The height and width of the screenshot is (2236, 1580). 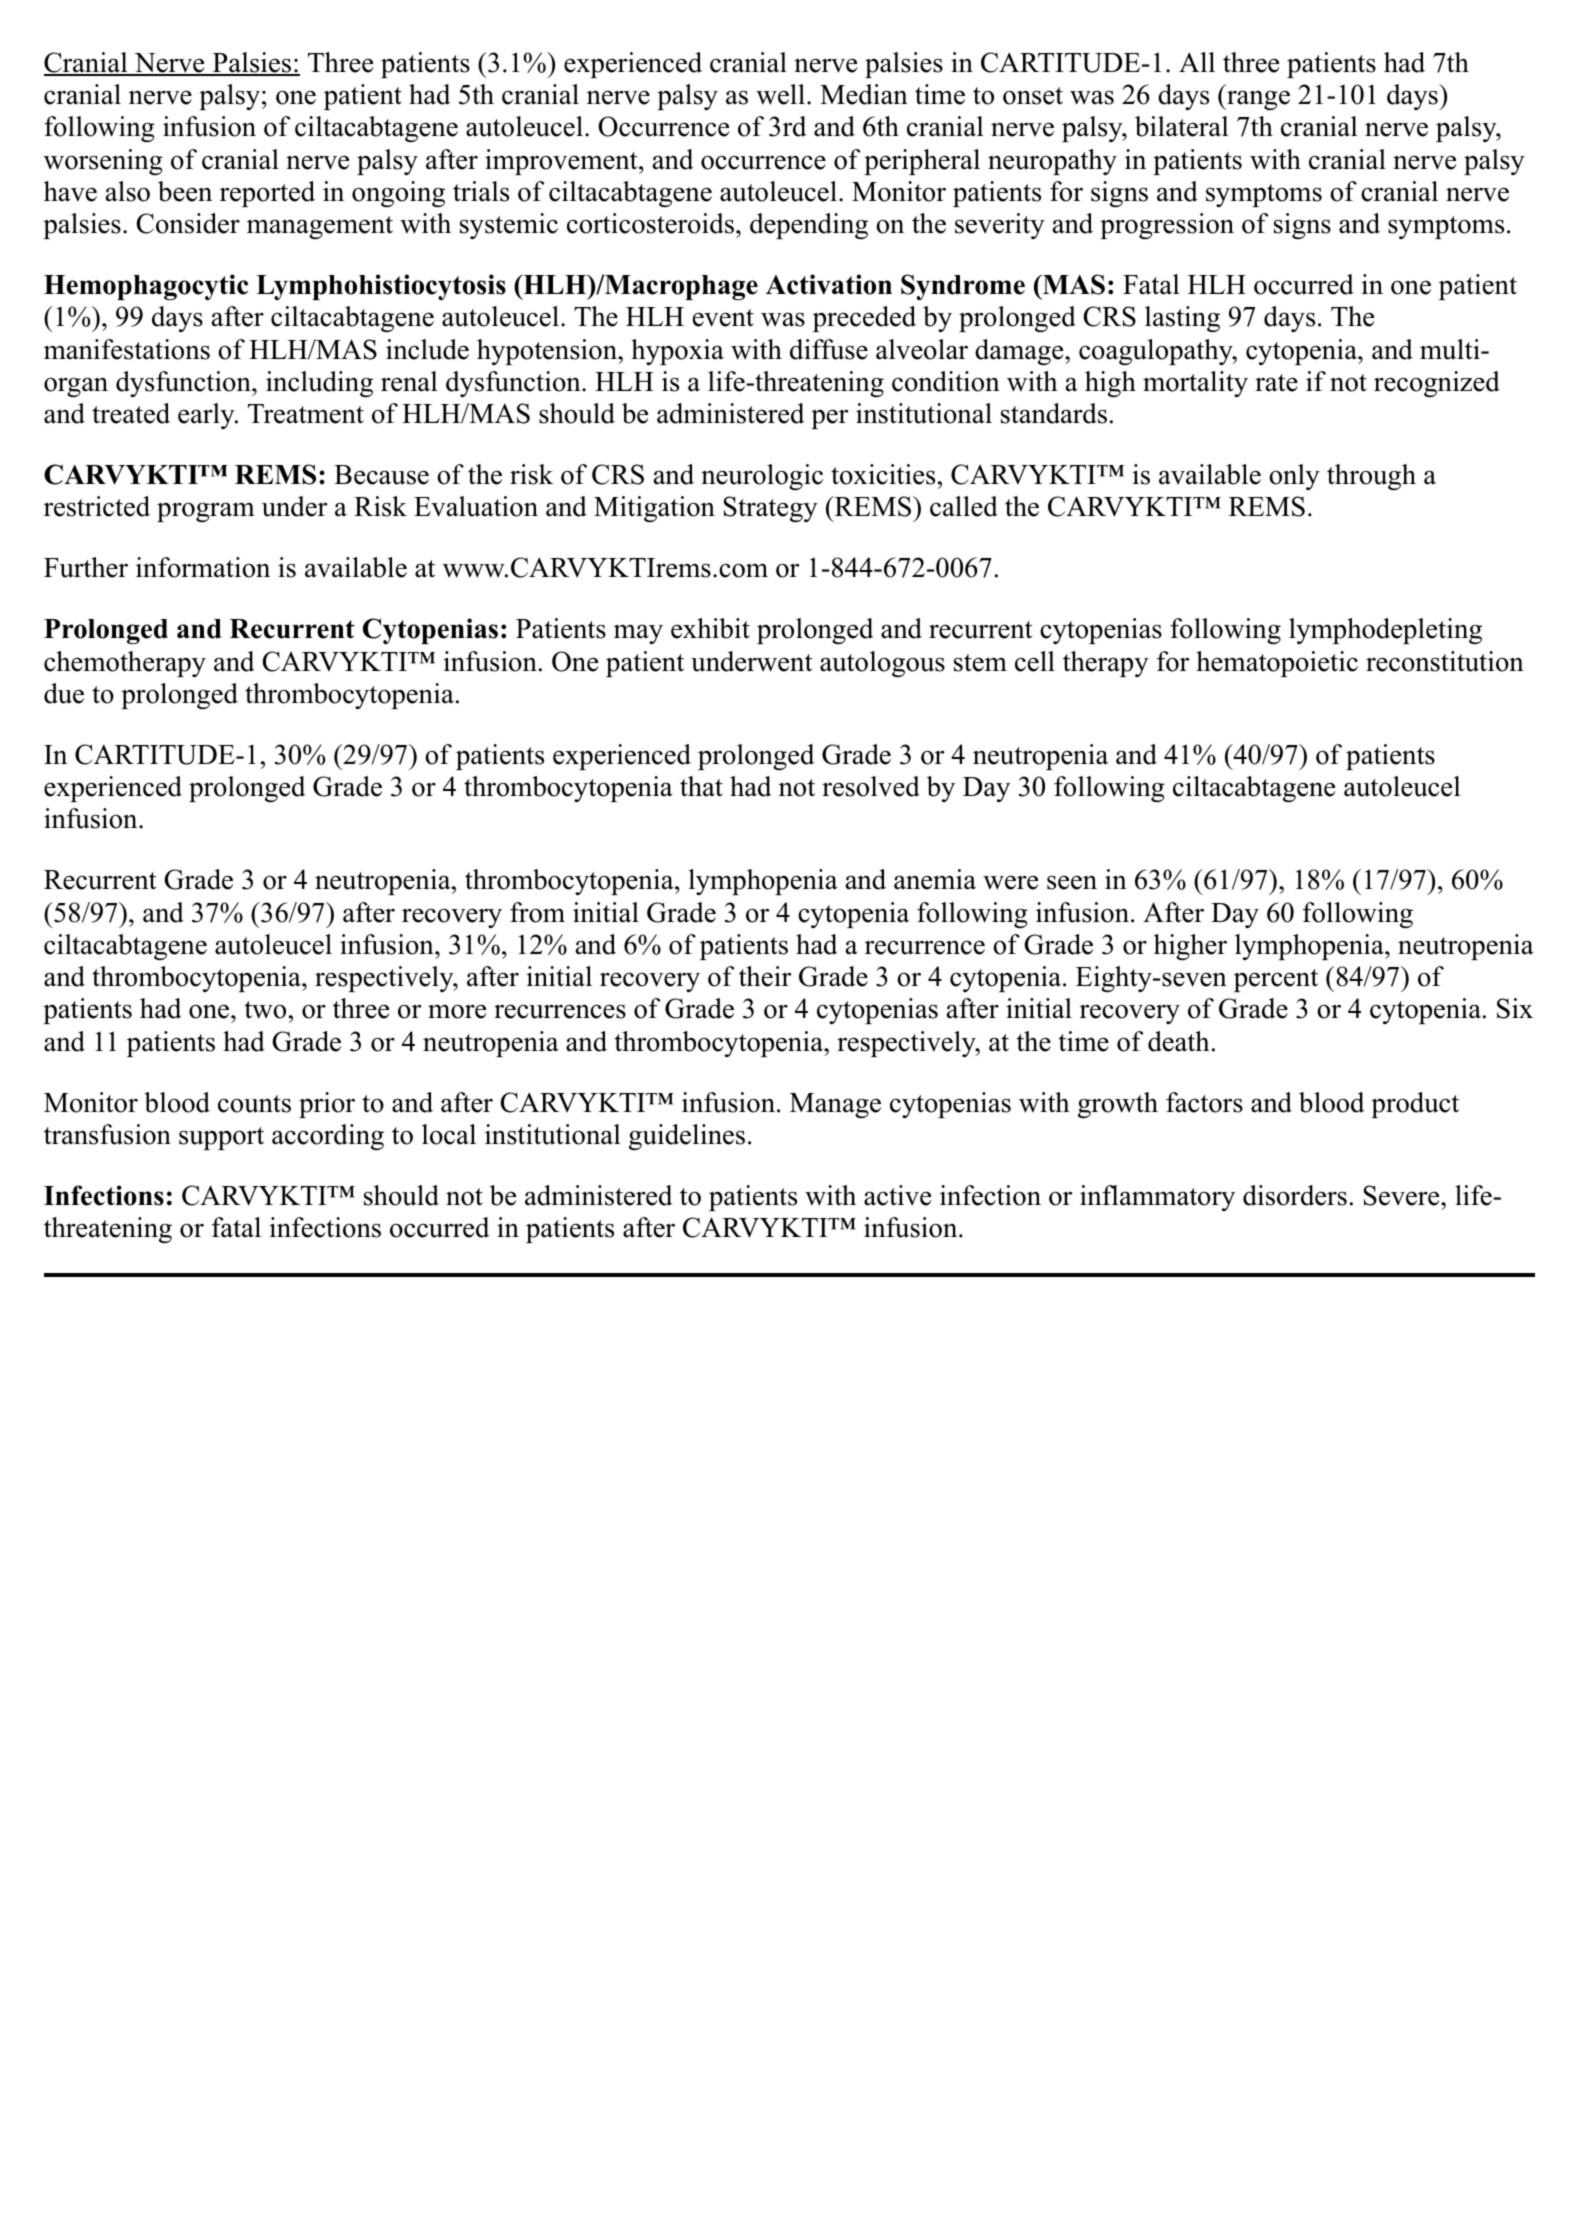 I want to click on well, so click(x=780, y=94).
